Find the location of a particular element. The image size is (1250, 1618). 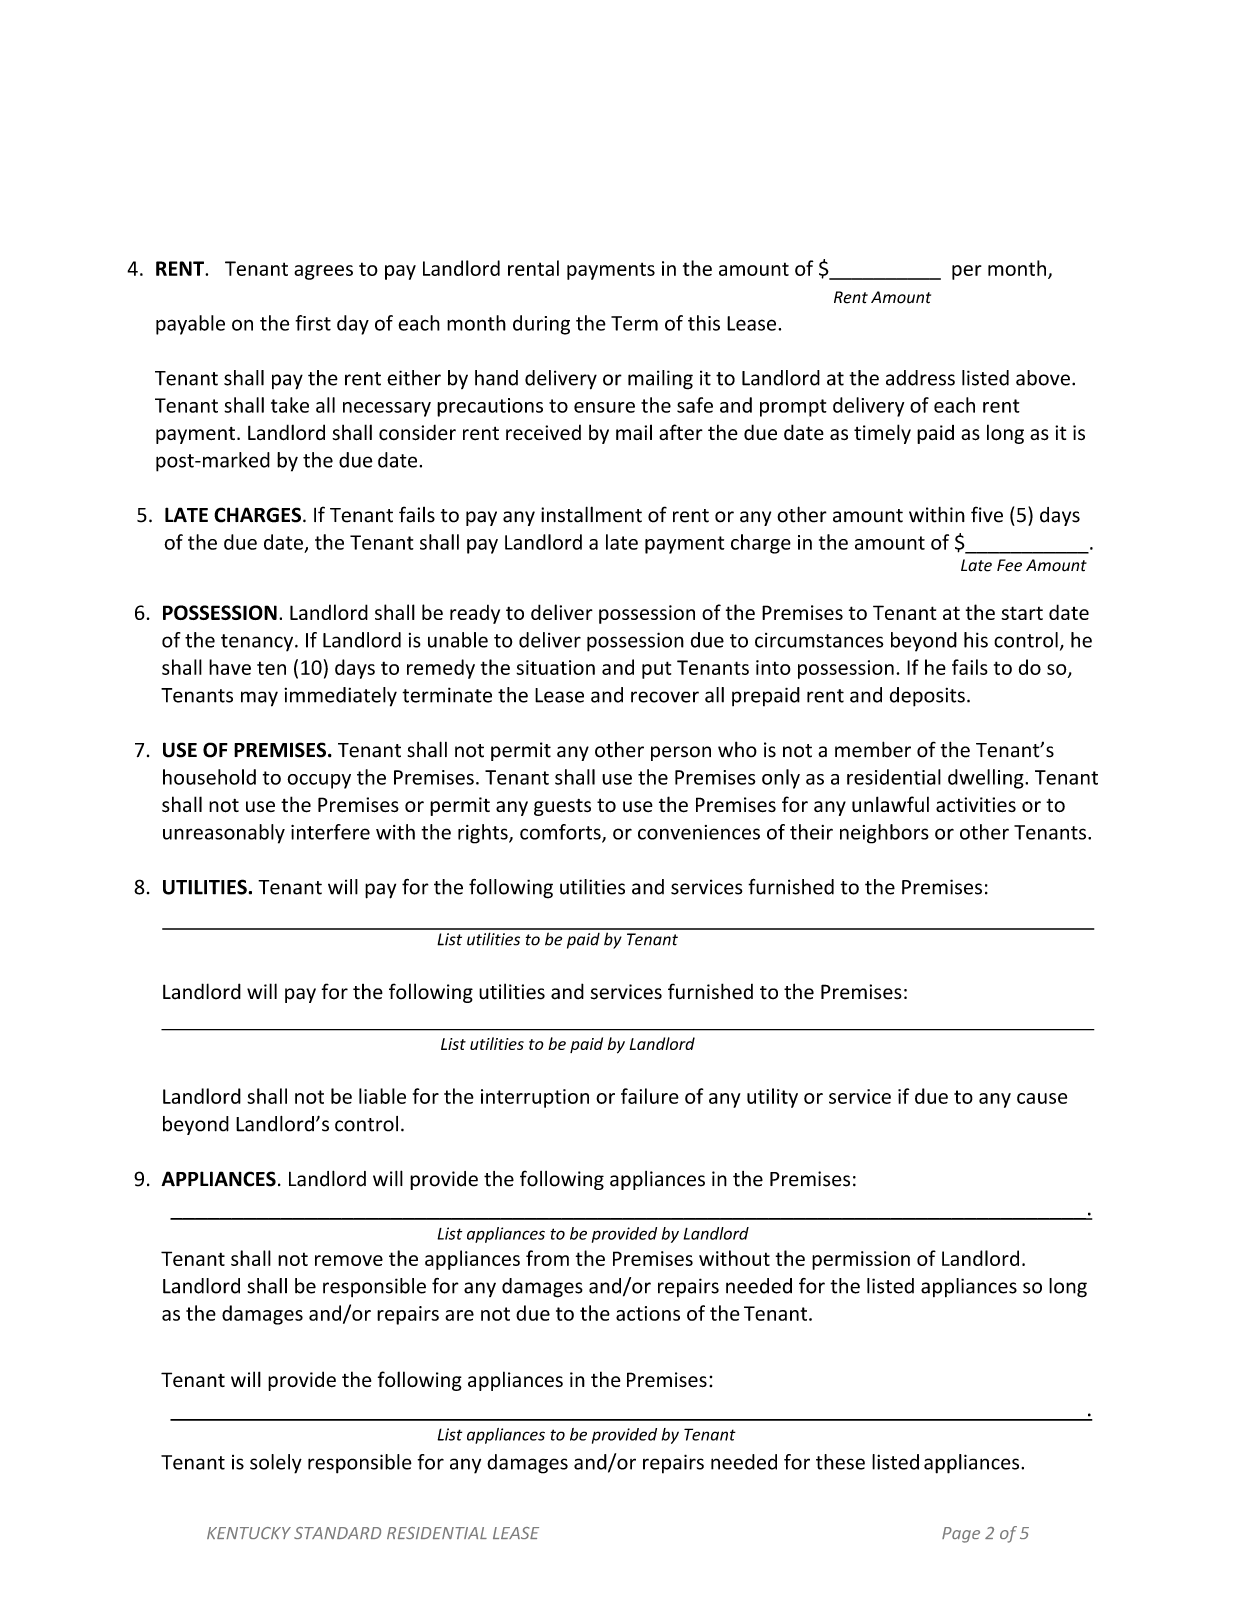

neighbors is located at coordinates (884, 834).
